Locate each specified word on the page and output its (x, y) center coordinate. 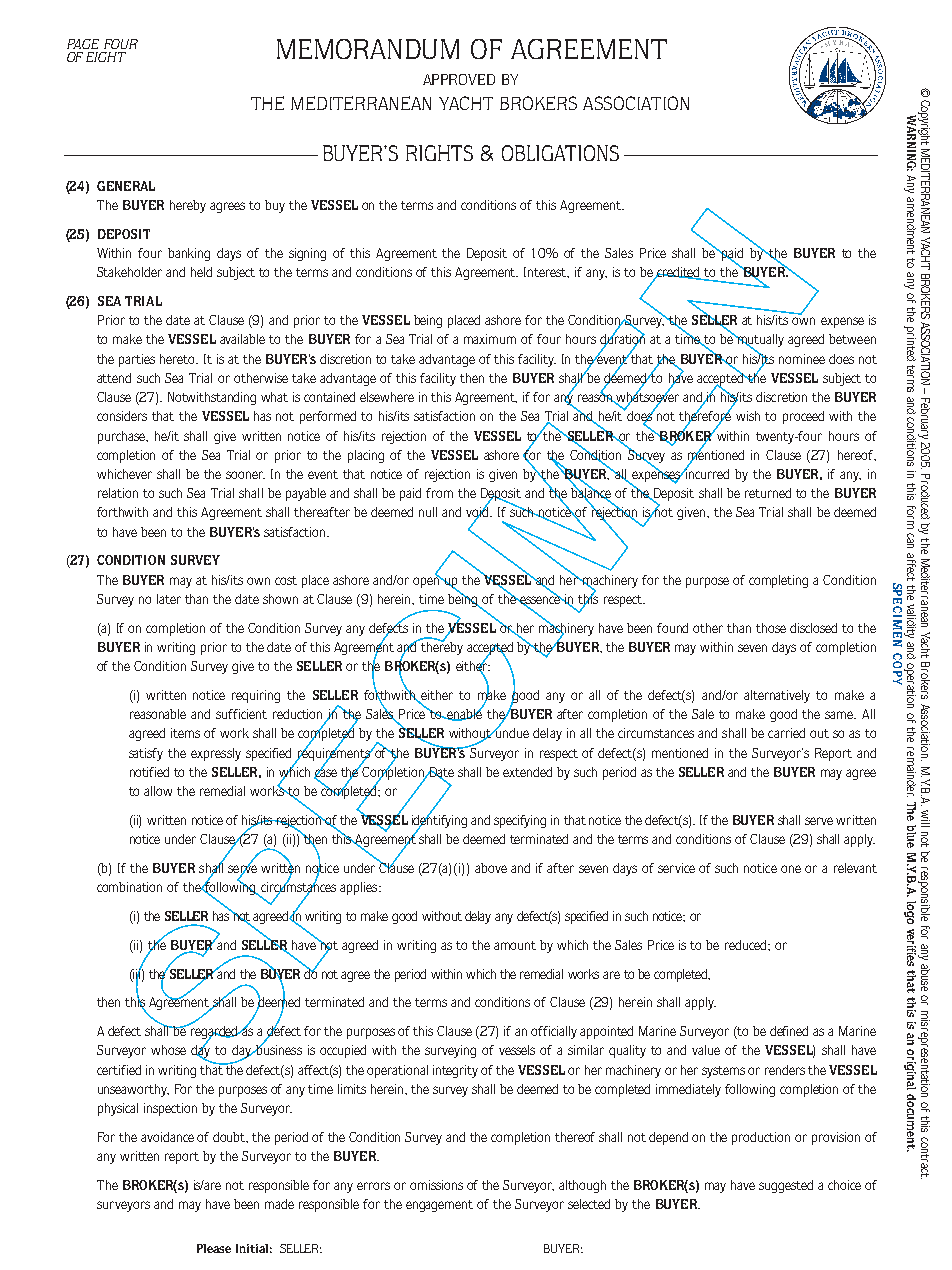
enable (464, 714)
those (771, 628)
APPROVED (459, 79)
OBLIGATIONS (560, 153)
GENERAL (126, 186)
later (169, 599)
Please (214, 1248)
